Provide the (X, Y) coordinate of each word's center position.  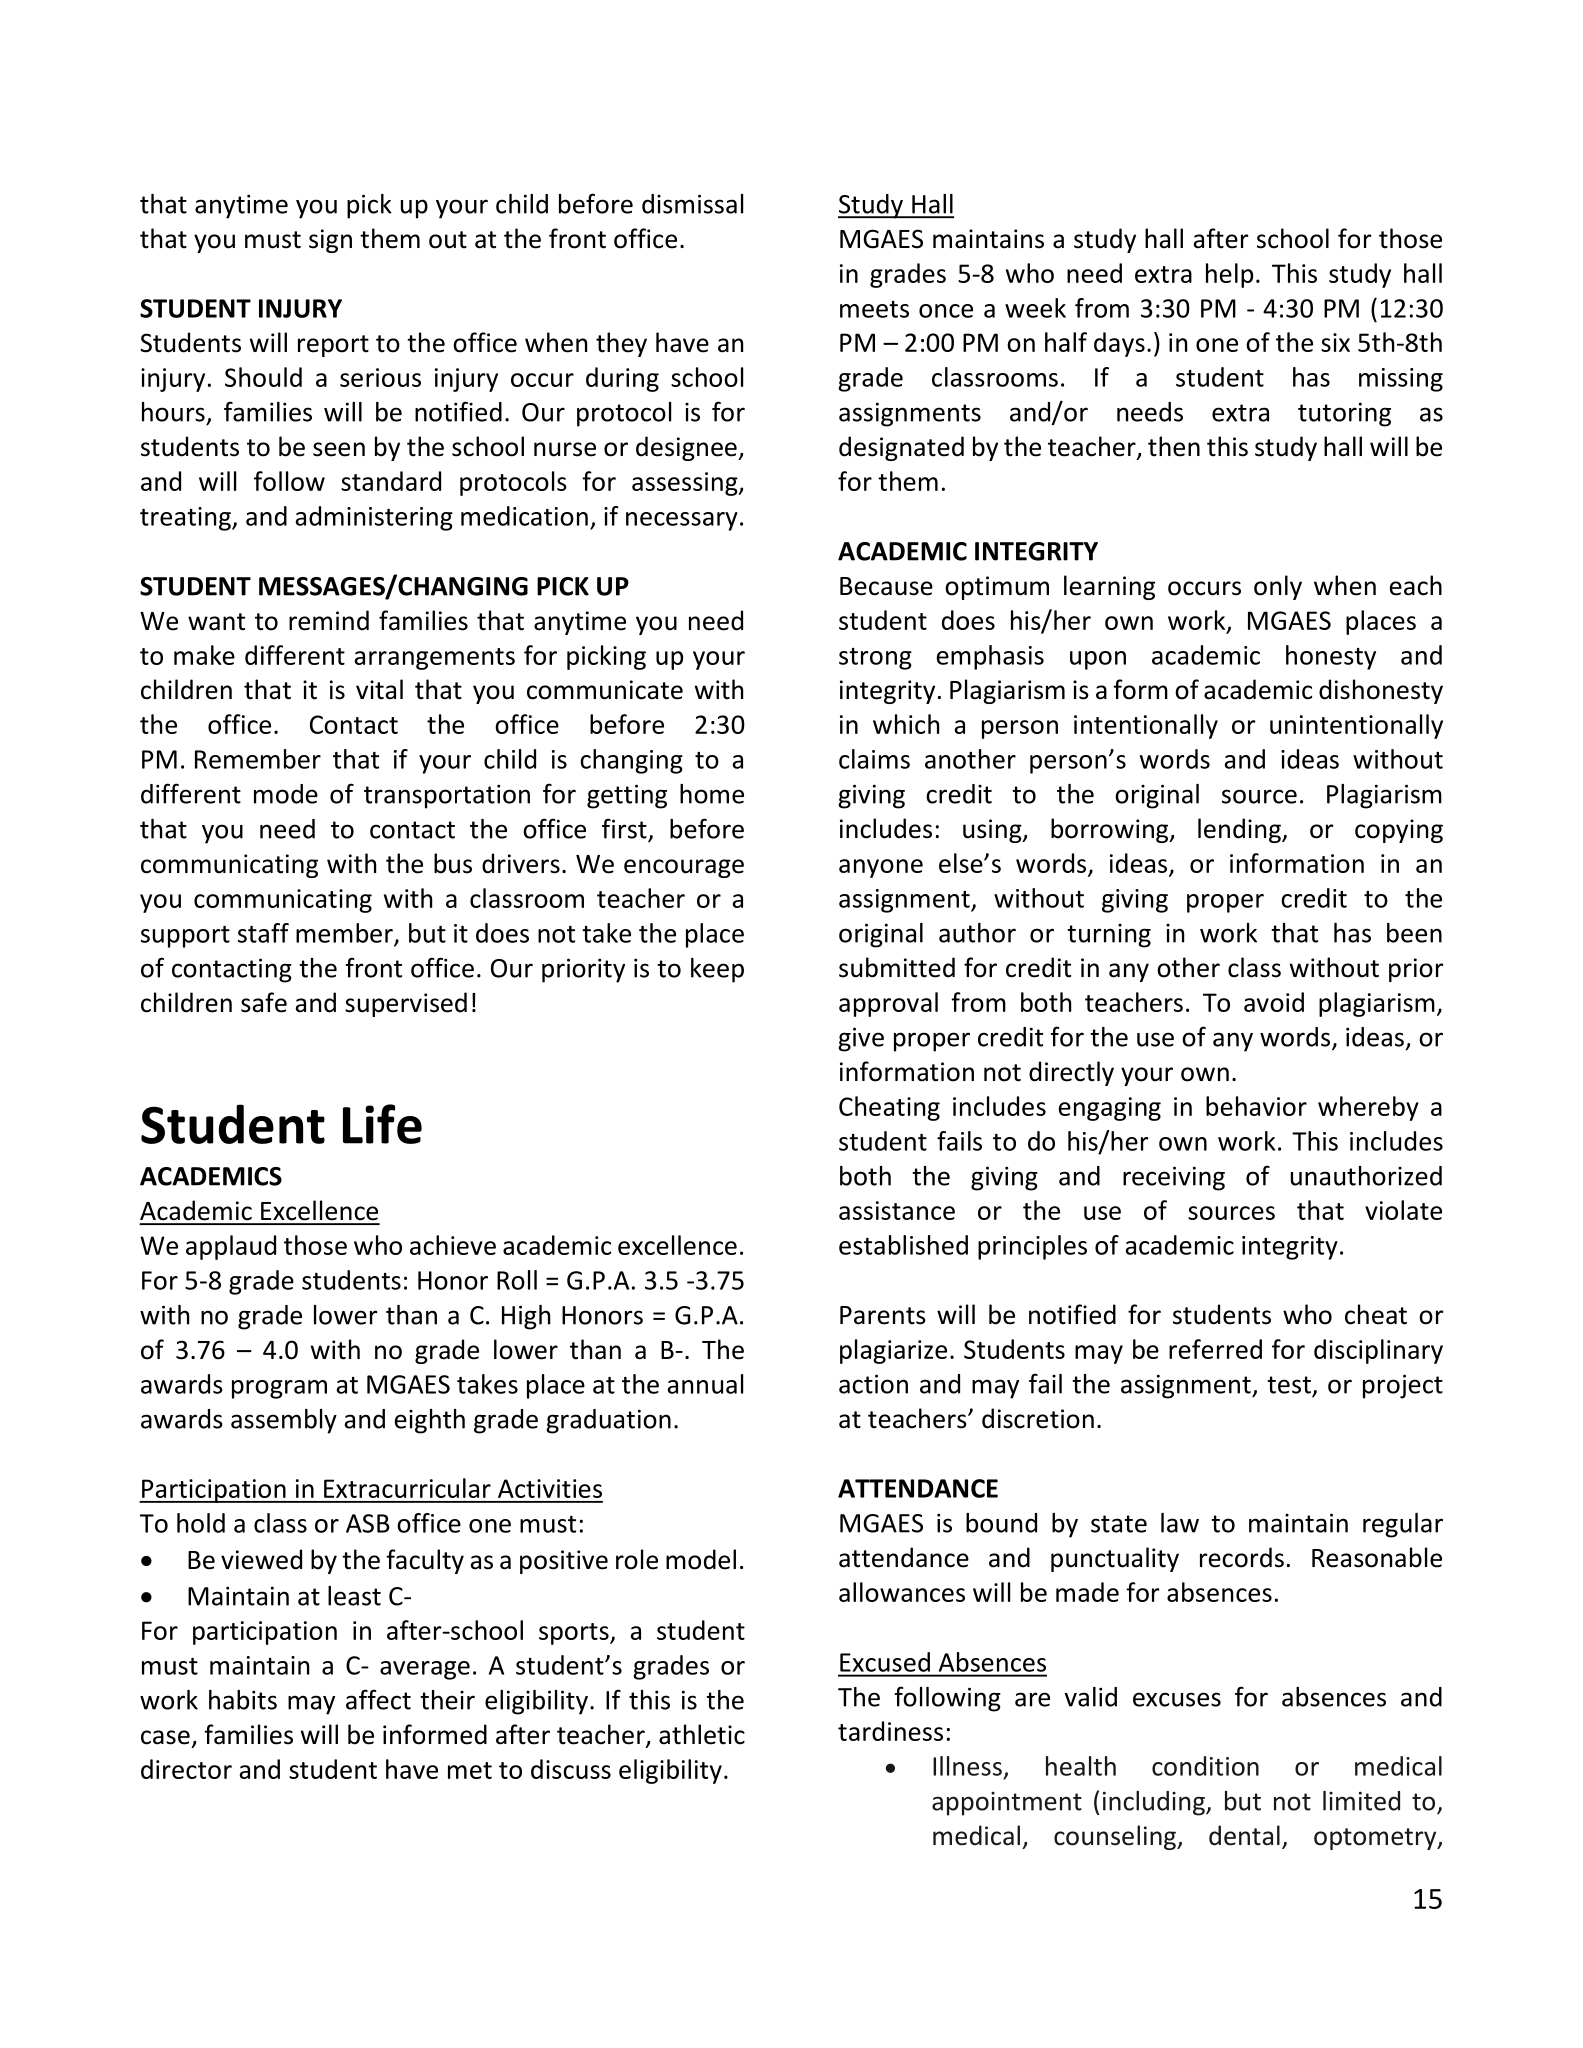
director (186, 1769)
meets (874, 309)
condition (1205, 1766)
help (1229, 275)
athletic (702, 1734)
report (333, 346)
